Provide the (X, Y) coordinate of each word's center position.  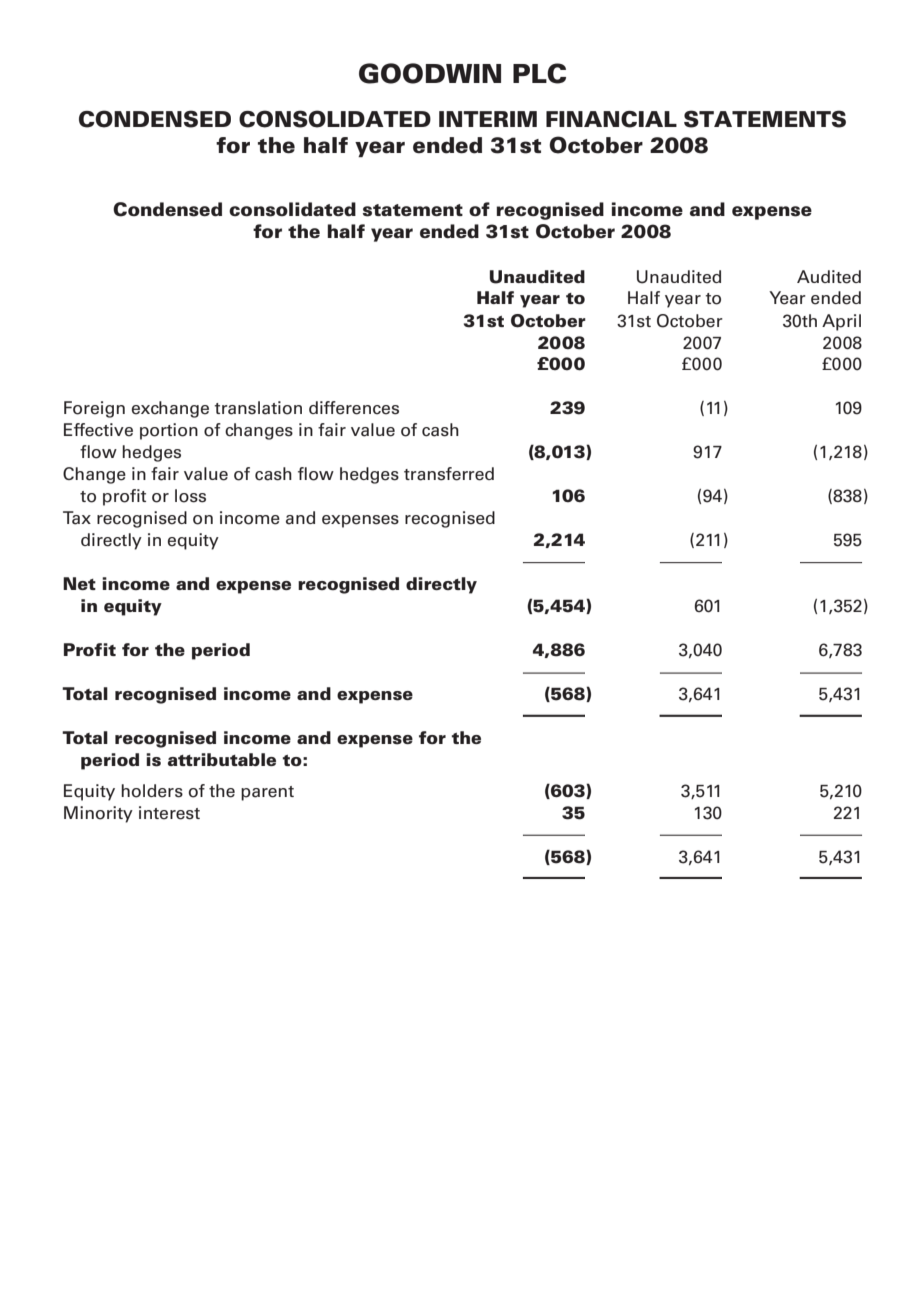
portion (169, 431)
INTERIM (488, 119)
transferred (449, 474)
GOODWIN (430, 73)
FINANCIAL (611, 119)
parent (267, 793)
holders (152, 791)
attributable (222, 759)
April (841, 322)
